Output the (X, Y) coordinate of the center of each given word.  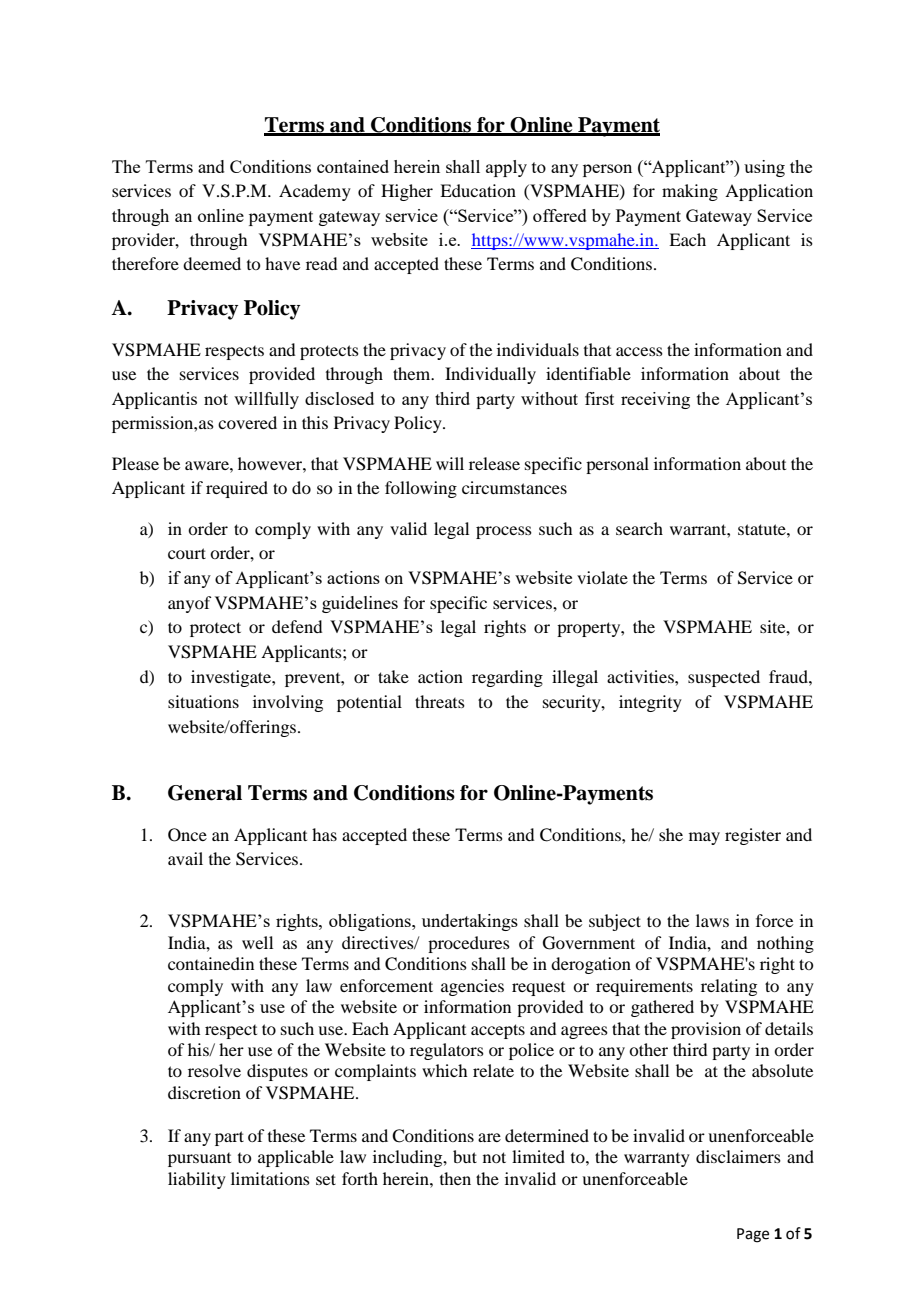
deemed (212, 263)
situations (203, 701)
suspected (724, 678)
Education (478, 190)
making (690, 192)
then (455, 1178)
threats (440, 701)
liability (197, 1180)
